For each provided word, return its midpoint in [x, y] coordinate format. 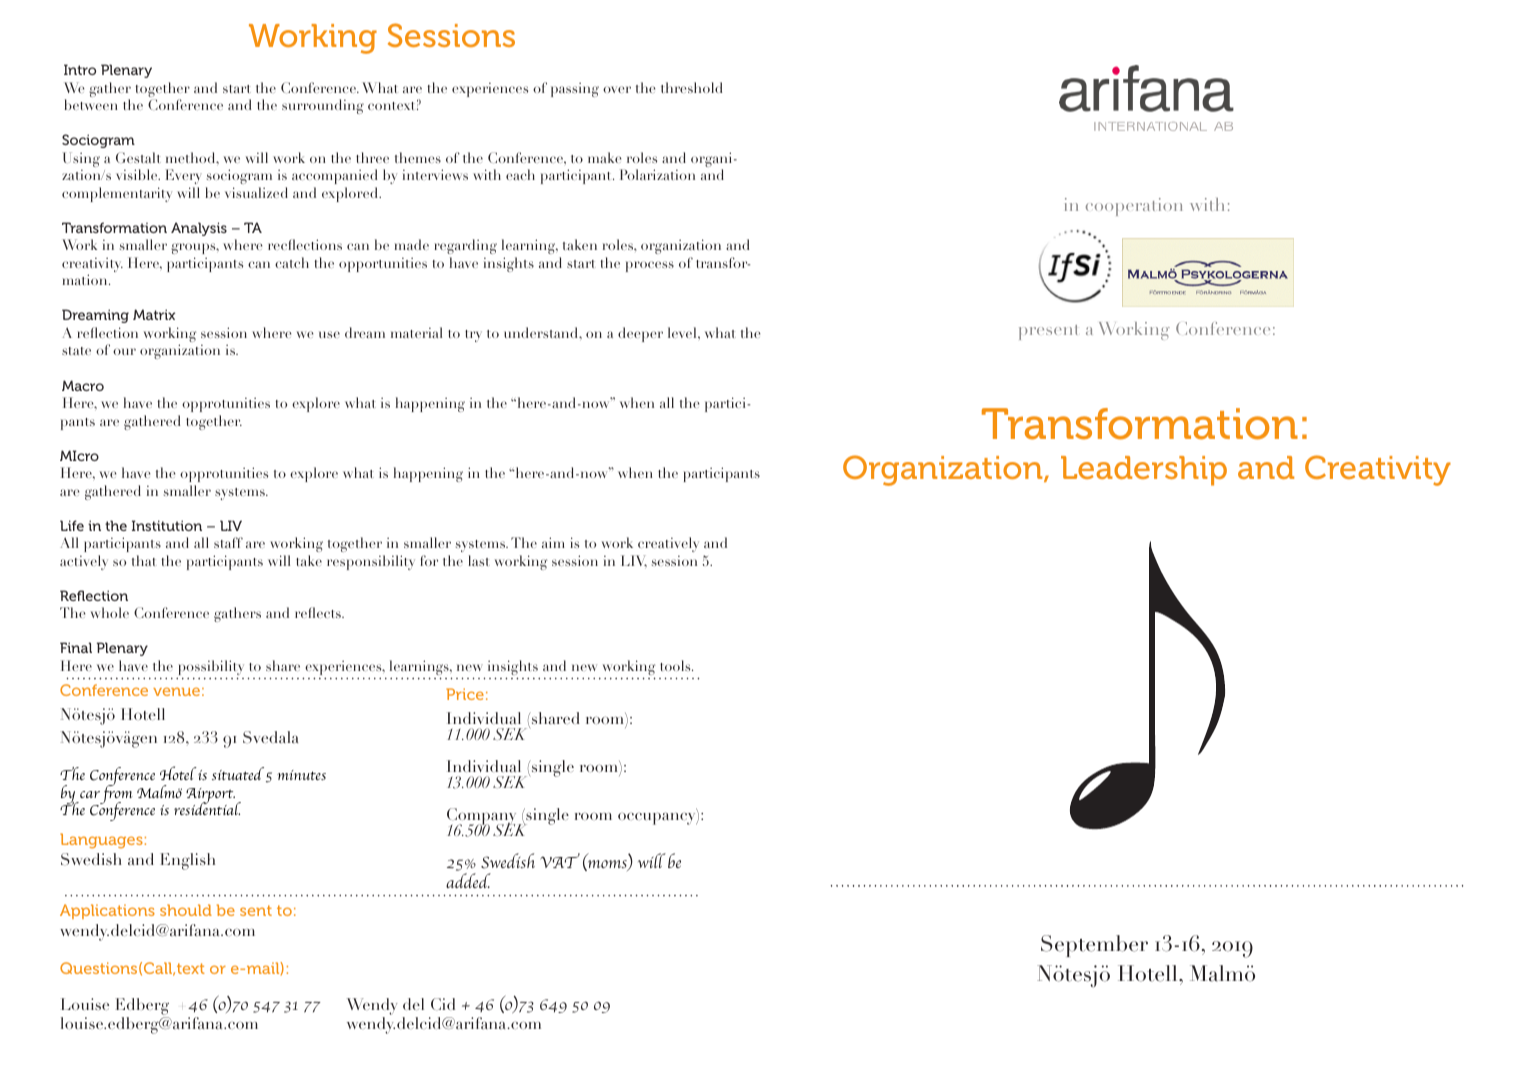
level [683, 332]
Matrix [154, 314]
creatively [668, 544]
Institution [167, 525]
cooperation [1134, 207]
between [91, 104]
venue [176, 691]
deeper [640, 334]
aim [553, 542]
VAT [560, 860]
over [617, 89]
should [186, 910]
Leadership [1144, 471]
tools [676, 665]
